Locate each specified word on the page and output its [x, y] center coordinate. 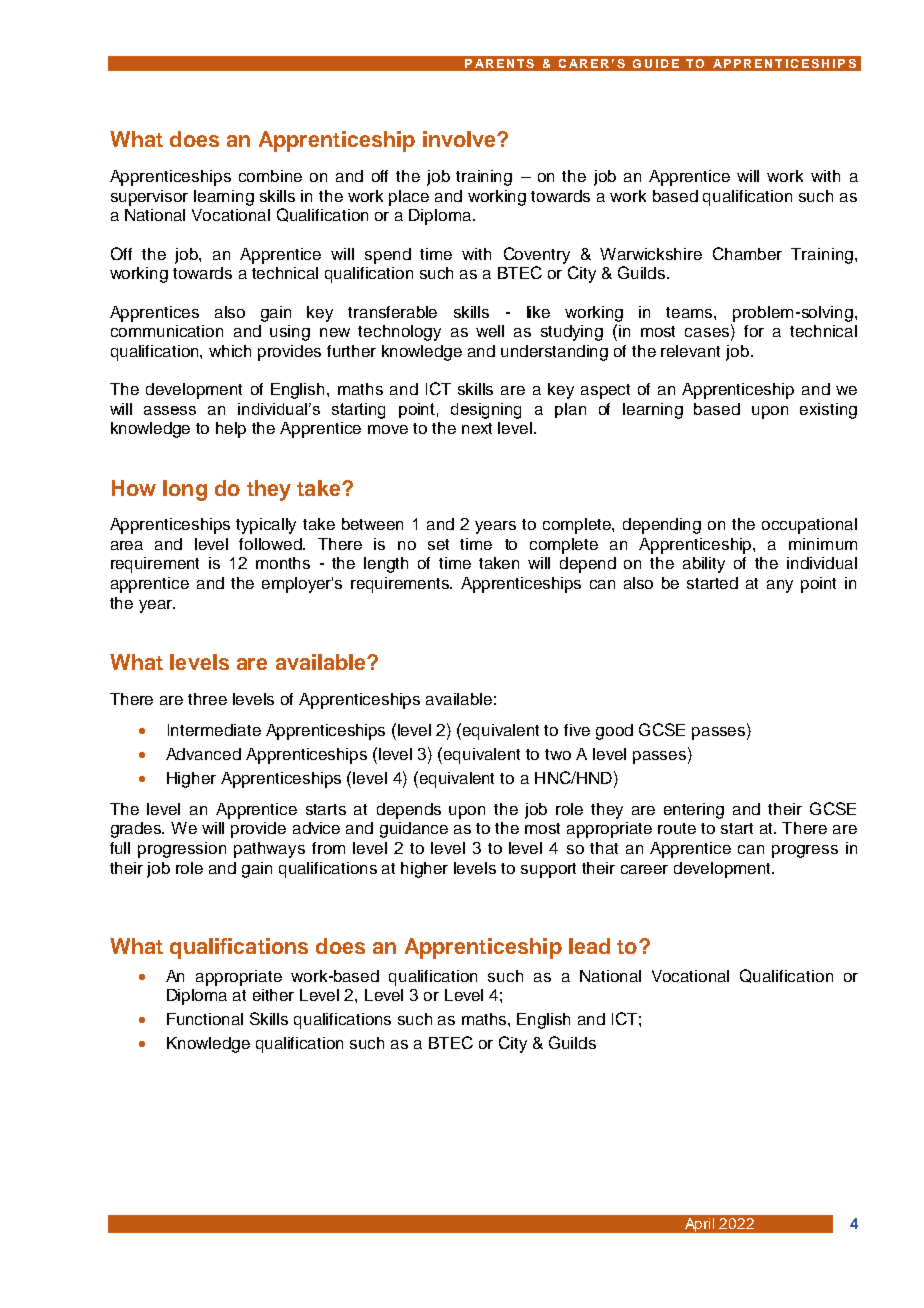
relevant [690, 351]
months [283, 563]
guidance [414, 830]
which [230, 351]
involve [460, 139]
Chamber [747, 253]
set [438, 544]
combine [270, 176]
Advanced [203, 754]
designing [486, 411]
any [780, 586]
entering [694, 811]
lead [589, 946]
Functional [205, 1019]
